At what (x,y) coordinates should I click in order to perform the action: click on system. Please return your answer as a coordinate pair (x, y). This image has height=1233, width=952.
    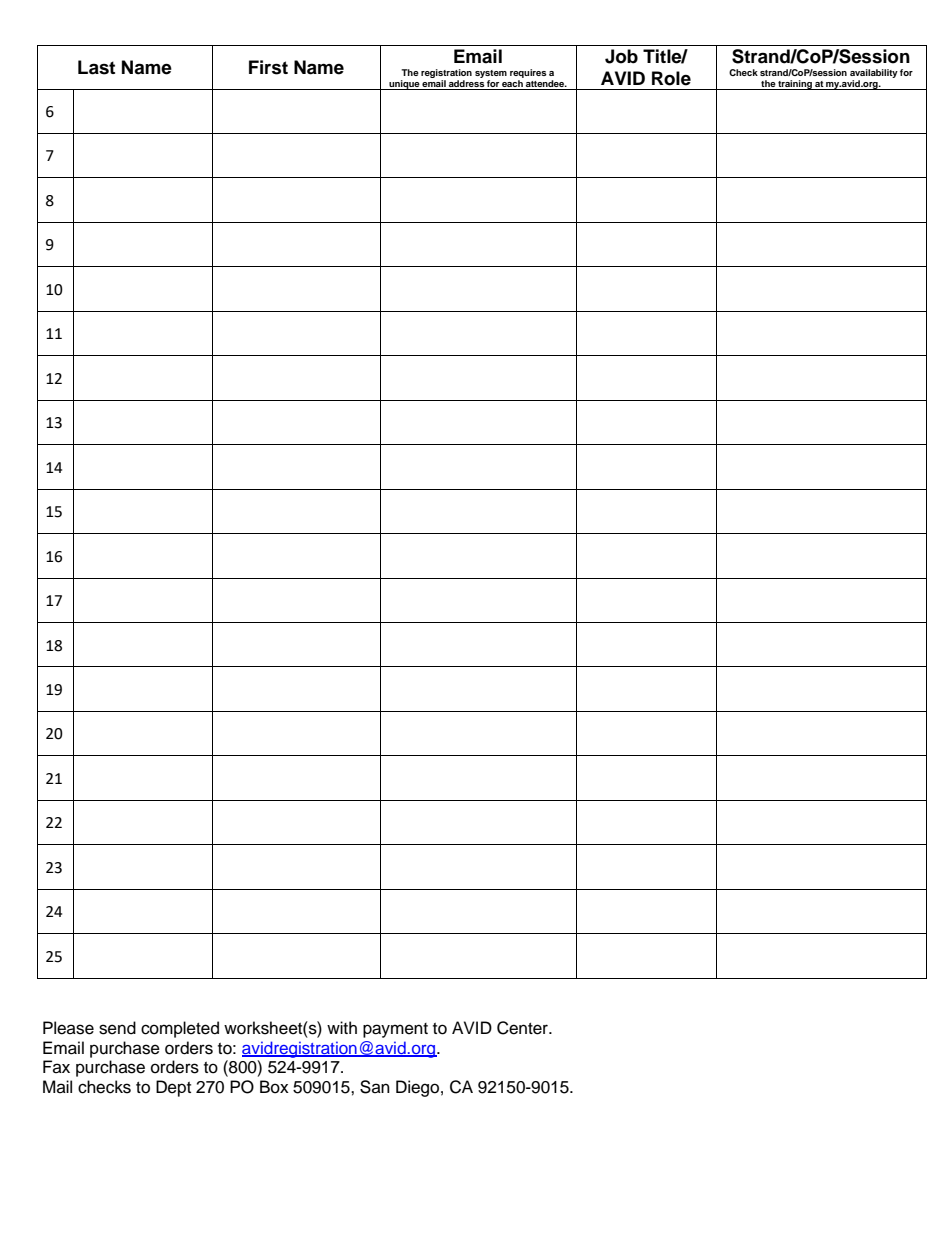
    Looking at the image, I should click on (491, 74).
